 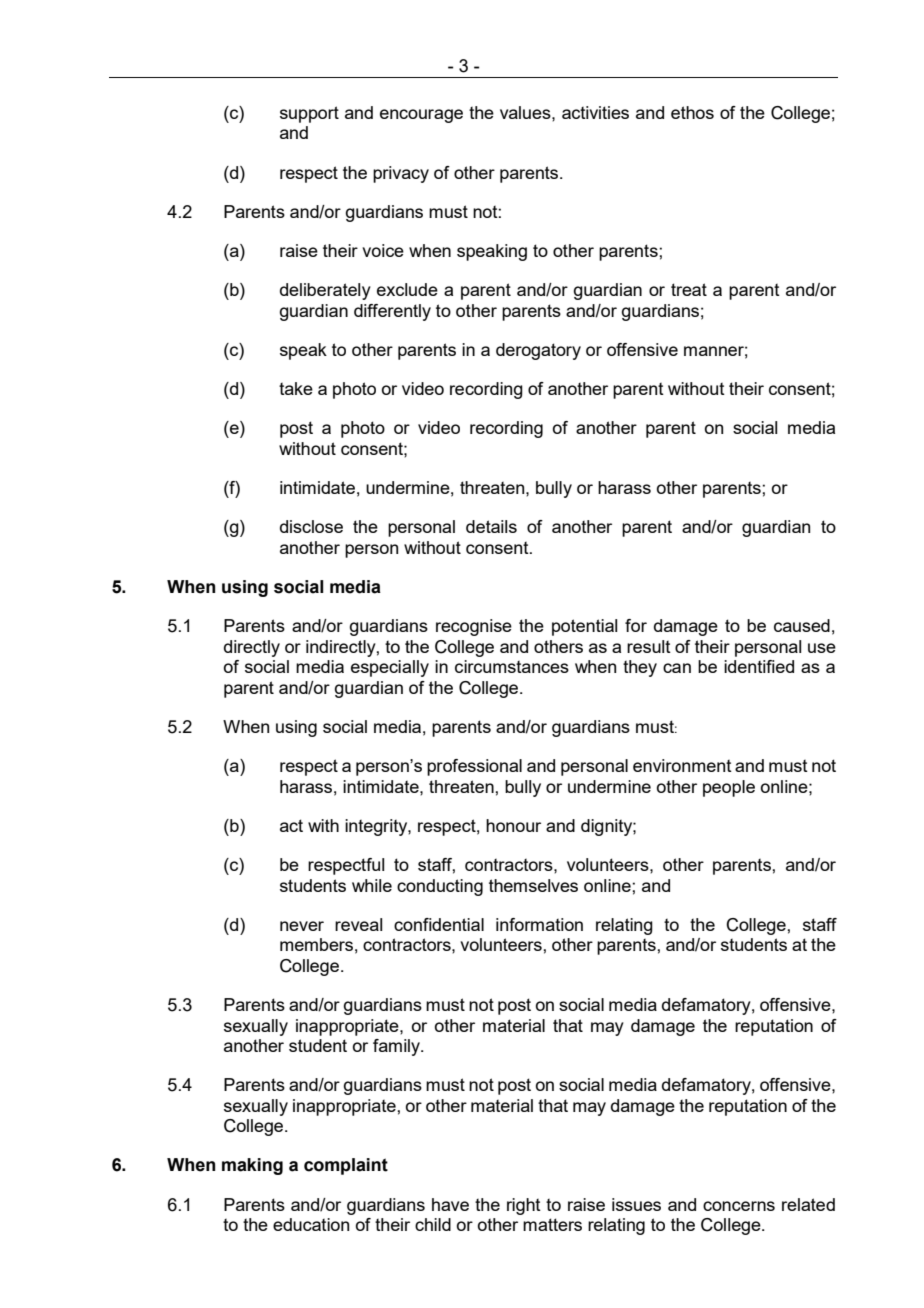 What do you see at coordinates (689, 289) in the image?
I see `treat` at bounding box center [689, 289].
